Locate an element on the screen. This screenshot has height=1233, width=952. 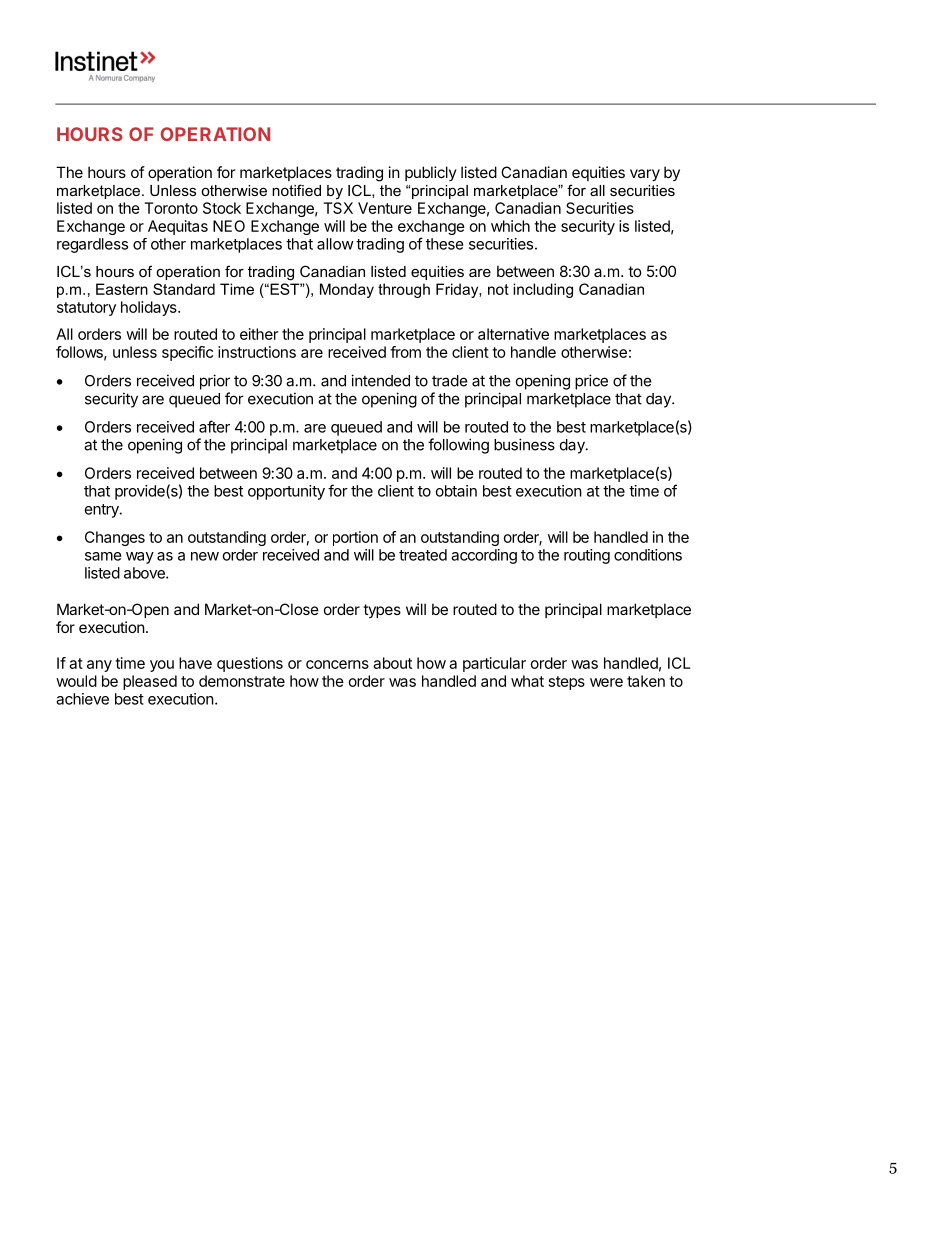
following is located at coordinates (458, 446).
